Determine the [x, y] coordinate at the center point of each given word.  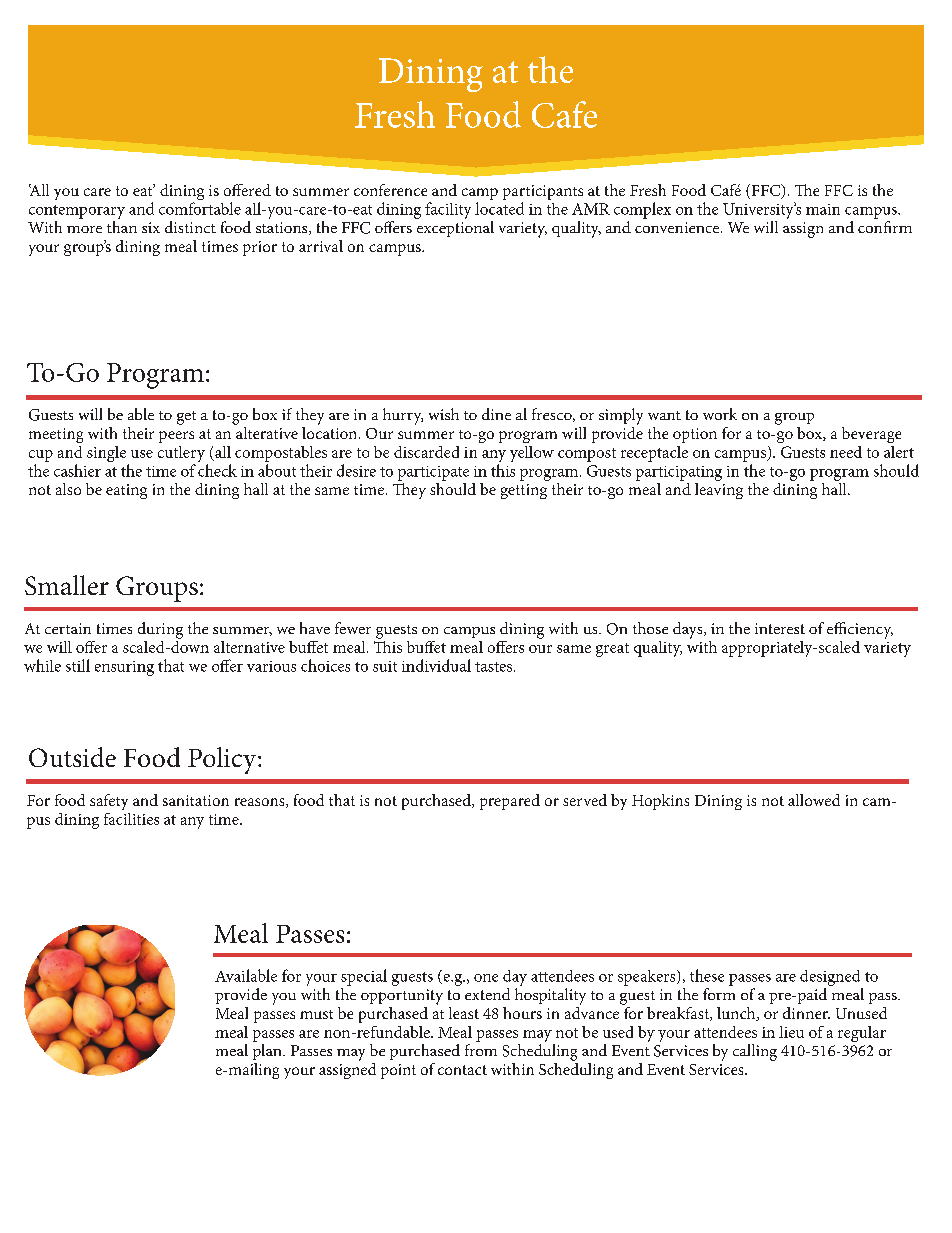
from [481, 1050]
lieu [791, 1032]
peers [176, 437]
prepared [510, 802]
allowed [814, 800]
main [823, 209]
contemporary [77, 212]
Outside [72, 757]
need [846, 452]
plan [268, 1052]
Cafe [564, 114]
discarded [426, 452]
